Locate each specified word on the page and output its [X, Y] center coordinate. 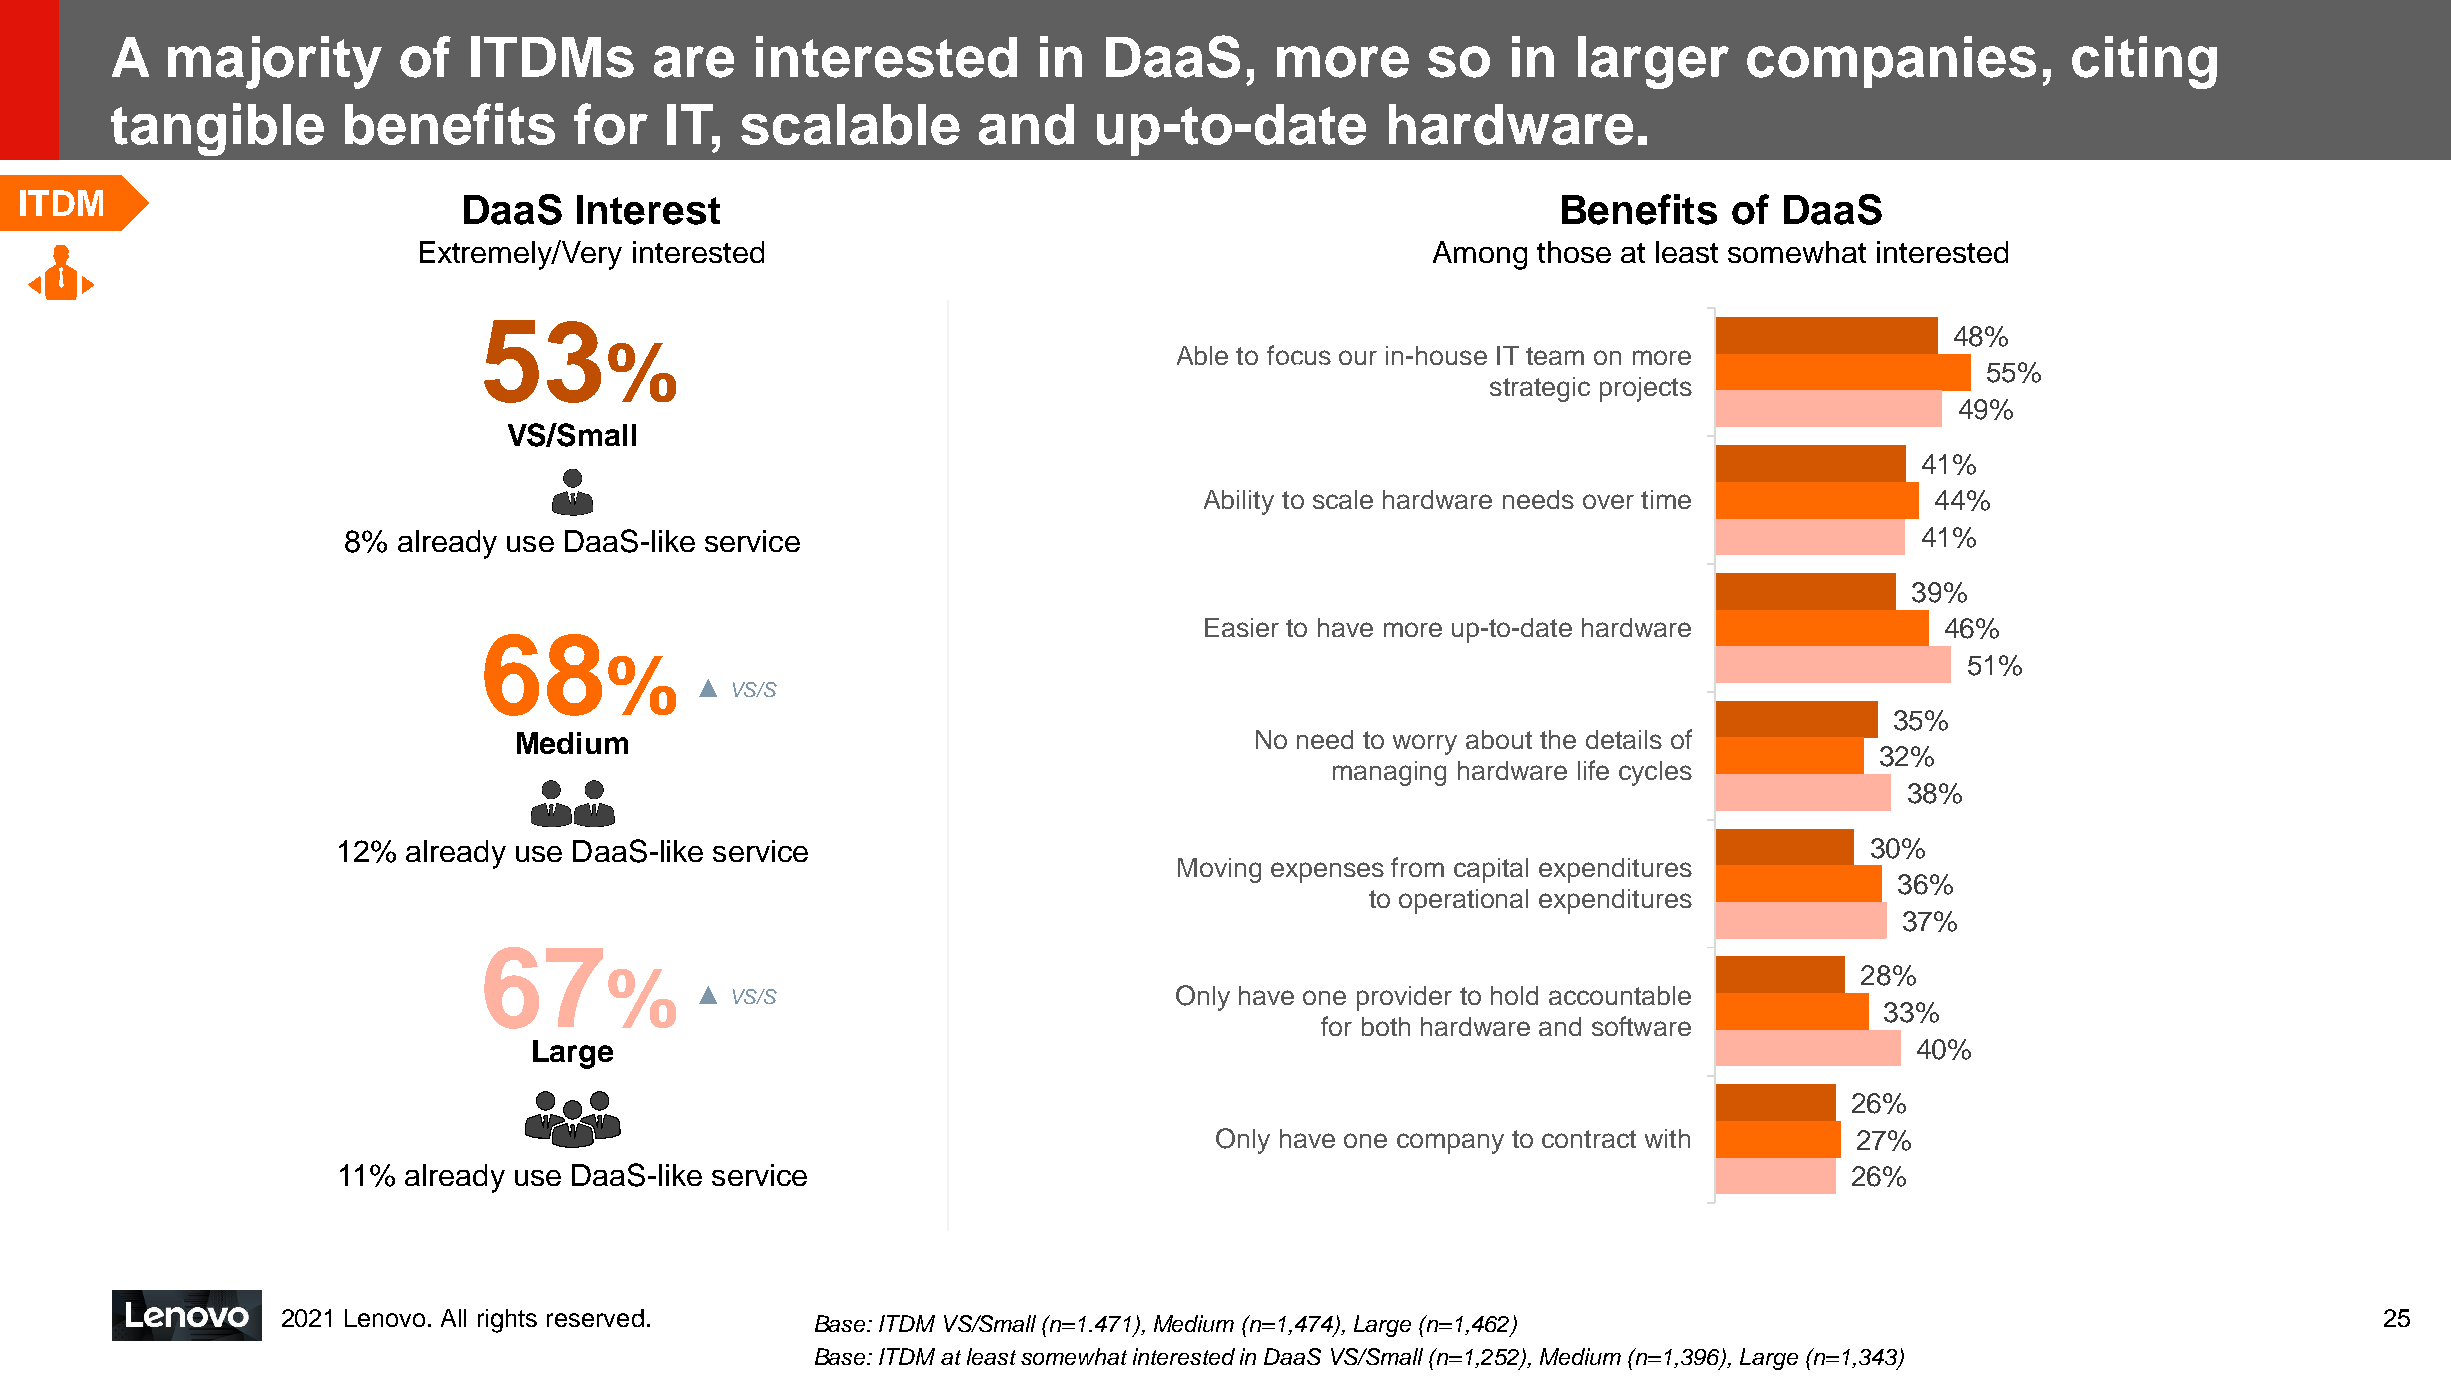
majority [275, 62]
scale [1343, 499]
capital [1491, 870]
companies [1891, 62]
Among [1480, 255]
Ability [1239, 502]
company [1450, 1143]
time [1666, 499]
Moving [1219, 870]
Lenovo [387, 1318]
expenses [1327, 872]
